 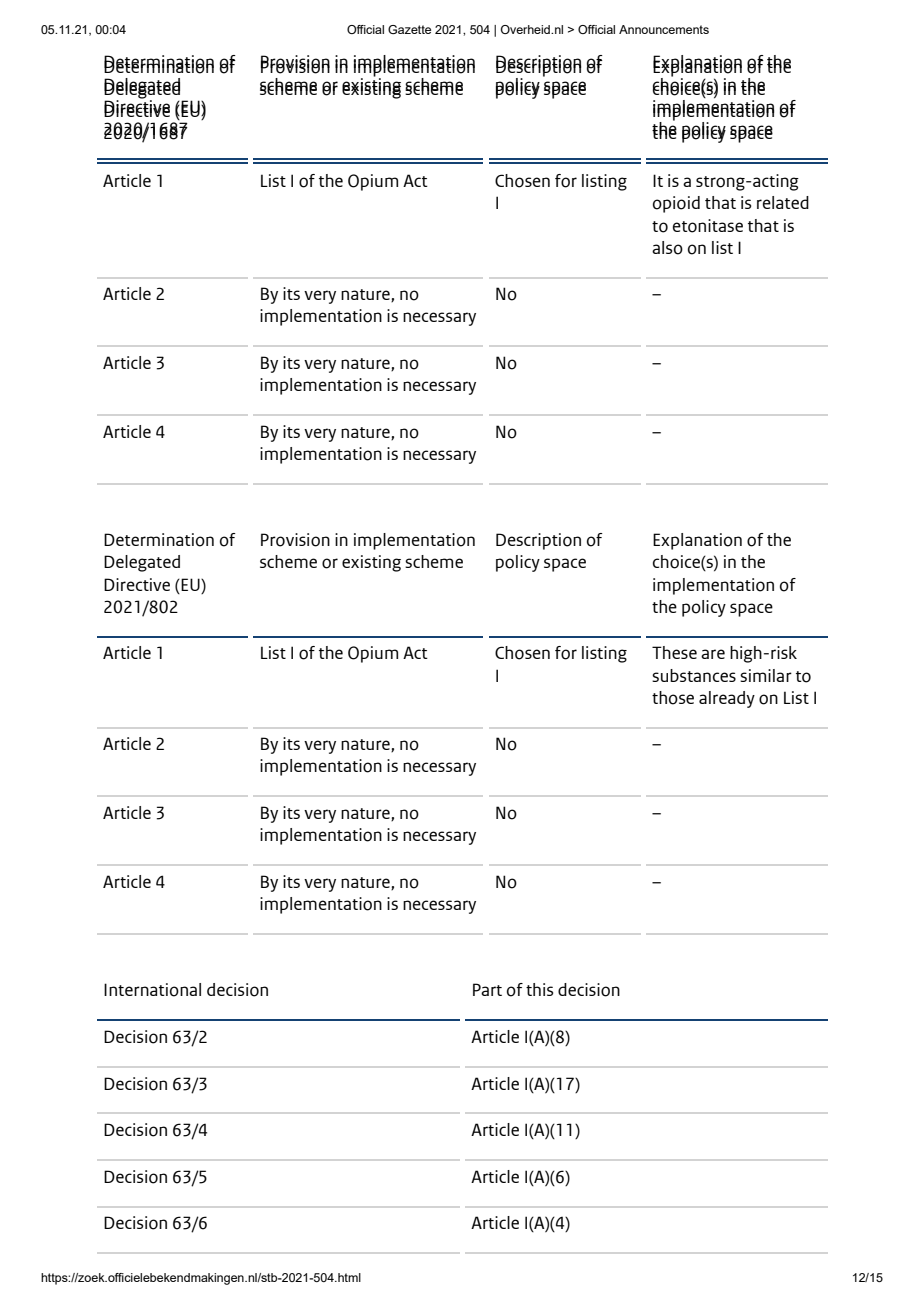 What do you see at coordinates (409, 29) in the screenshot?
I see `Gazette` at bounding box center [409, 29].
